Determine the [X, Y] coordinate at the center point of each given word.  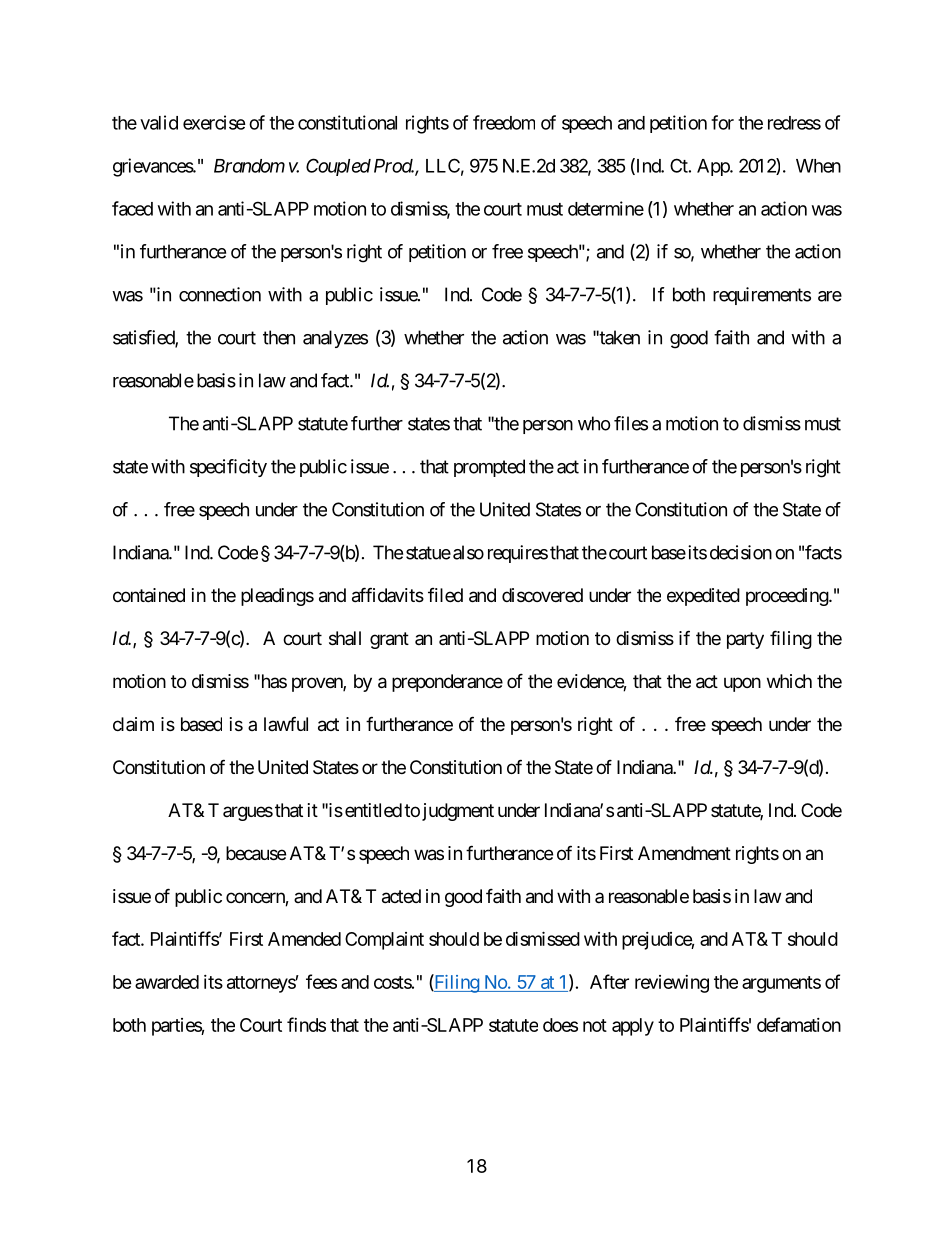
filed [445, 595]
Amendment [684, 853]
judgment [458, 812]
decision [741, 552]
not [595, 1025]
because [256, 853]
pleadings [277, 597]
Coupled [338, 167]
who [594, 423]
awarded [167, 982]
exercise [214, 122]
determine [606, 208]
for [722, 122]
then [279, 337]
